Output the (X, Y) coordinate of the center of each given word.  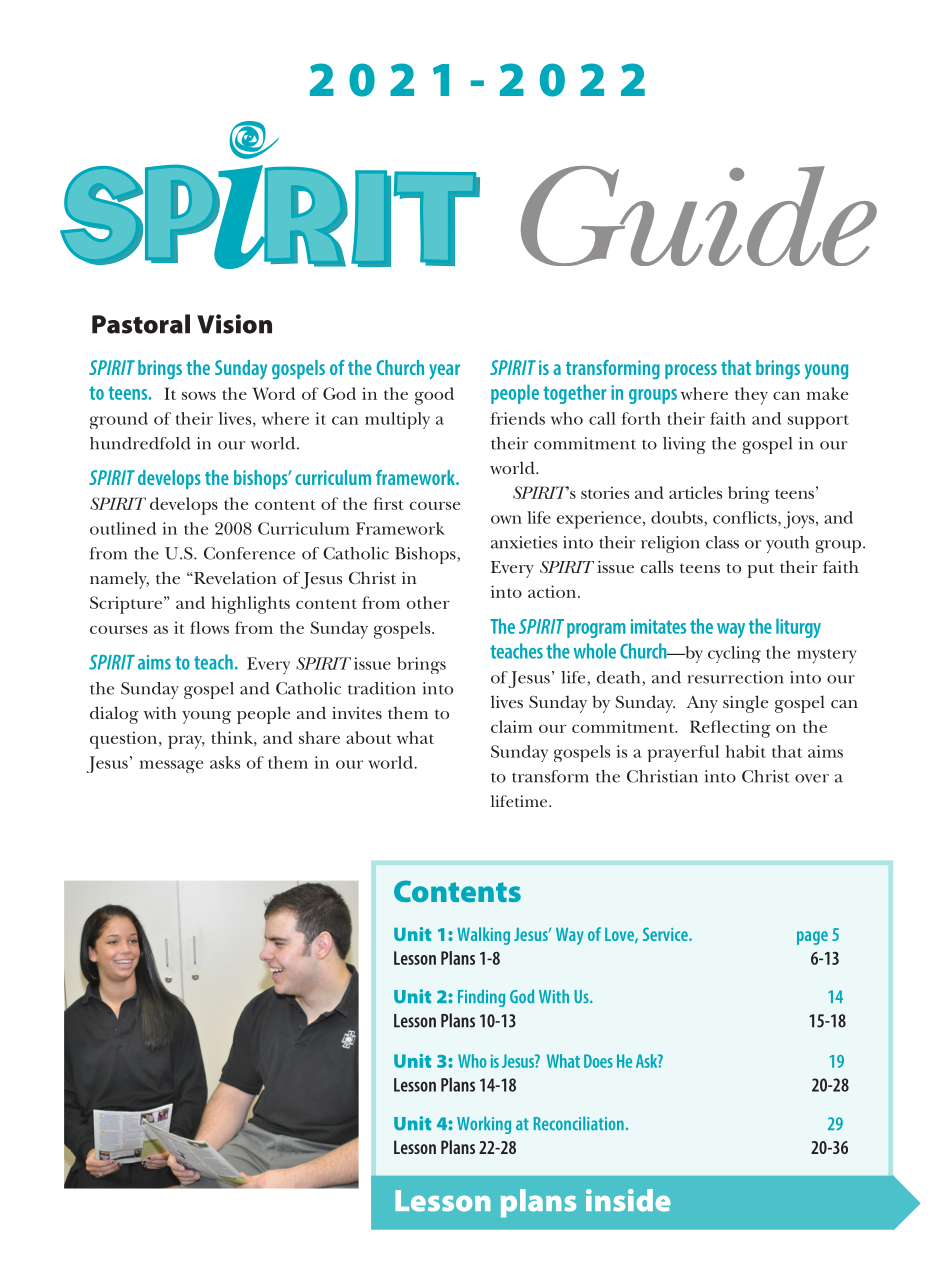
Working (484, 1125)
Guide (699, 216)
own (506, 519)
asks (225, 762)
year (444, 372)
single (745, 704)
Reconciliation (579, 1123)
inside (628, 1200)
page (812, 938)
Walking (483, 936)
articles (695, 492)
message (171, 766)
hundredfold (140, 443)
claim (512, 726)
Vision (234, 324)
